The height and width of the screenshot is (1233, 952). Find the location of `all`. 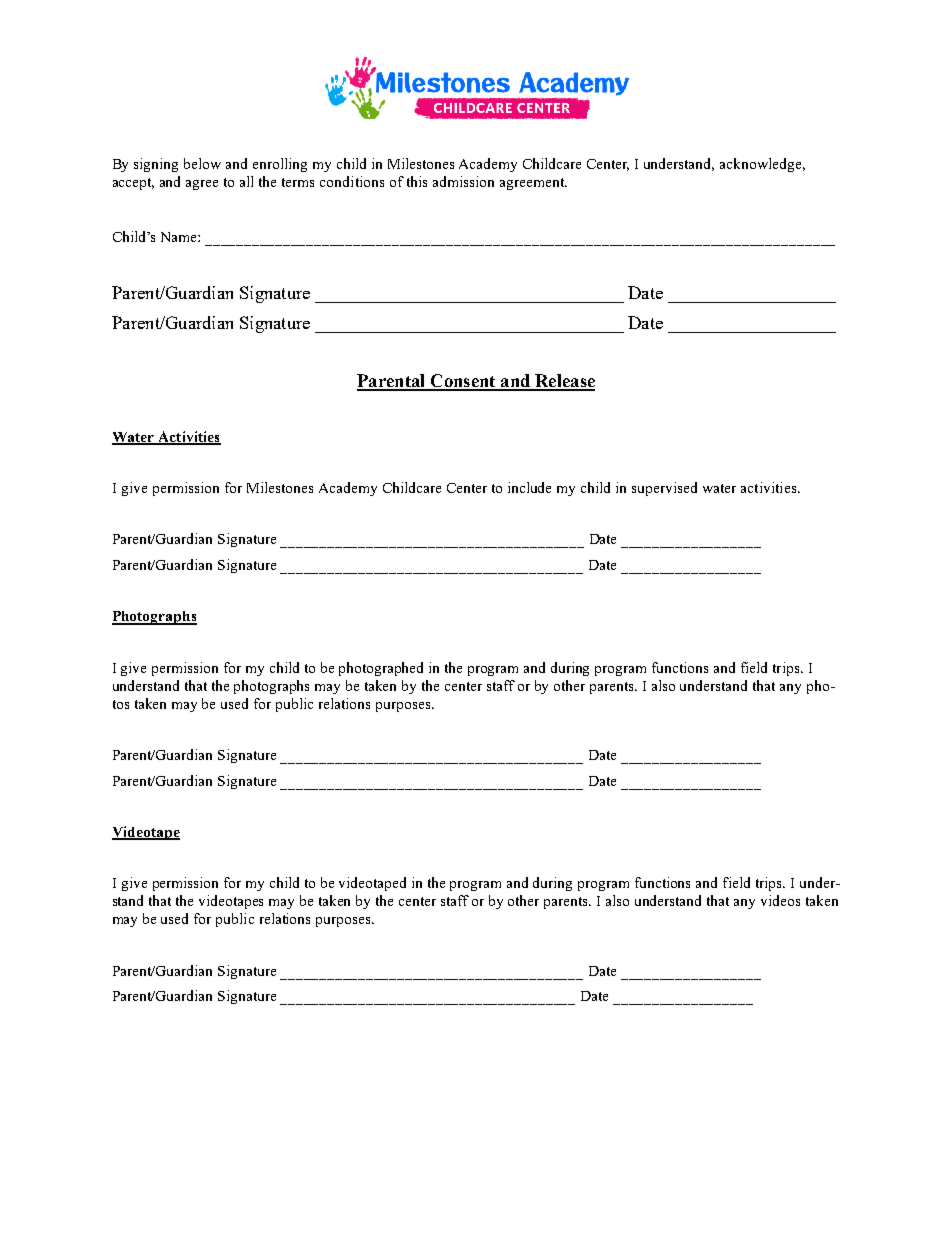

all is located at coordinates (246, 181).
